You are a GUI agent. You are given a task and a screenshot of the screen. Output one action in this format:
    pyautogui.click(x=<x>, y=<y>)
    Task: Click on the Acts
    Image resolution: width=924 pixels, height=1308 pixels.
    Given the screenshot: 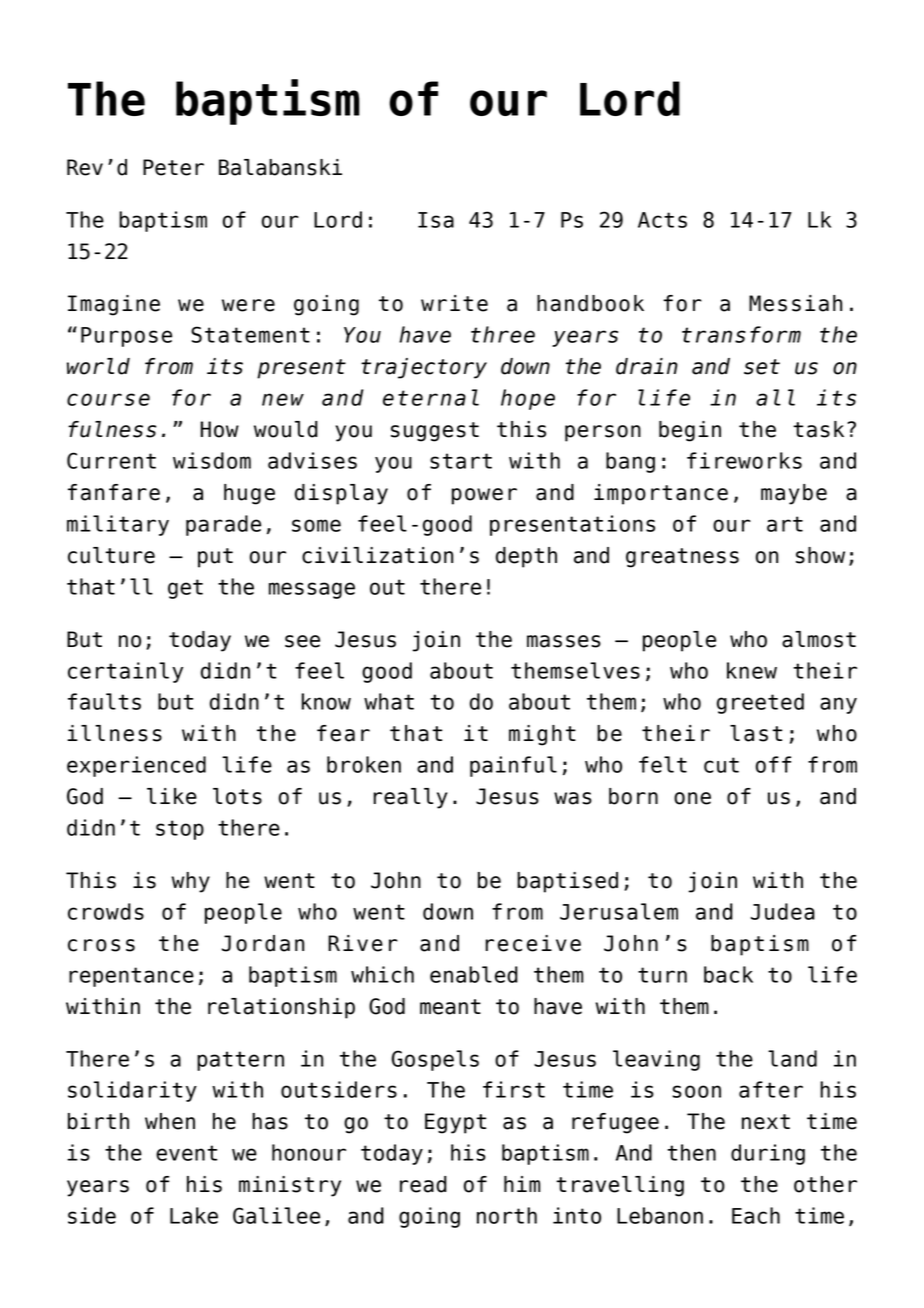 What is the action you would take?
    pyautogui.click(x=662, y=220)
